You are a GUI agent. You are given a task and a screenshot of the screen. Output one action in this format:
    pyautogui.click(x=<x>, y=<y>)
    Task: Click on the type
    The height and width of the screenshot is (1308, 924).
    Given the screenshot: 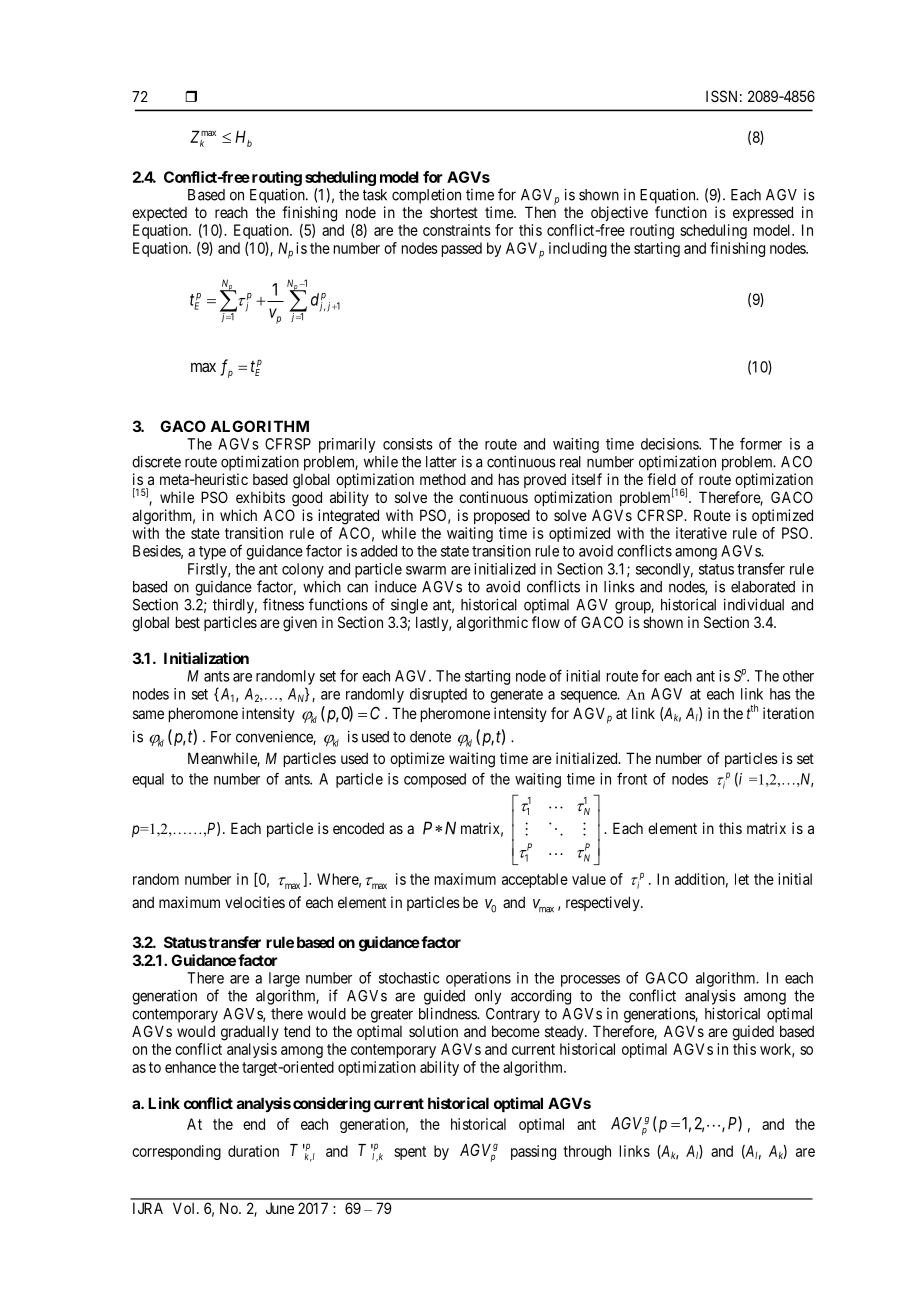 What is the action you would take?
    pyautogui.click(x=212, y=553)
